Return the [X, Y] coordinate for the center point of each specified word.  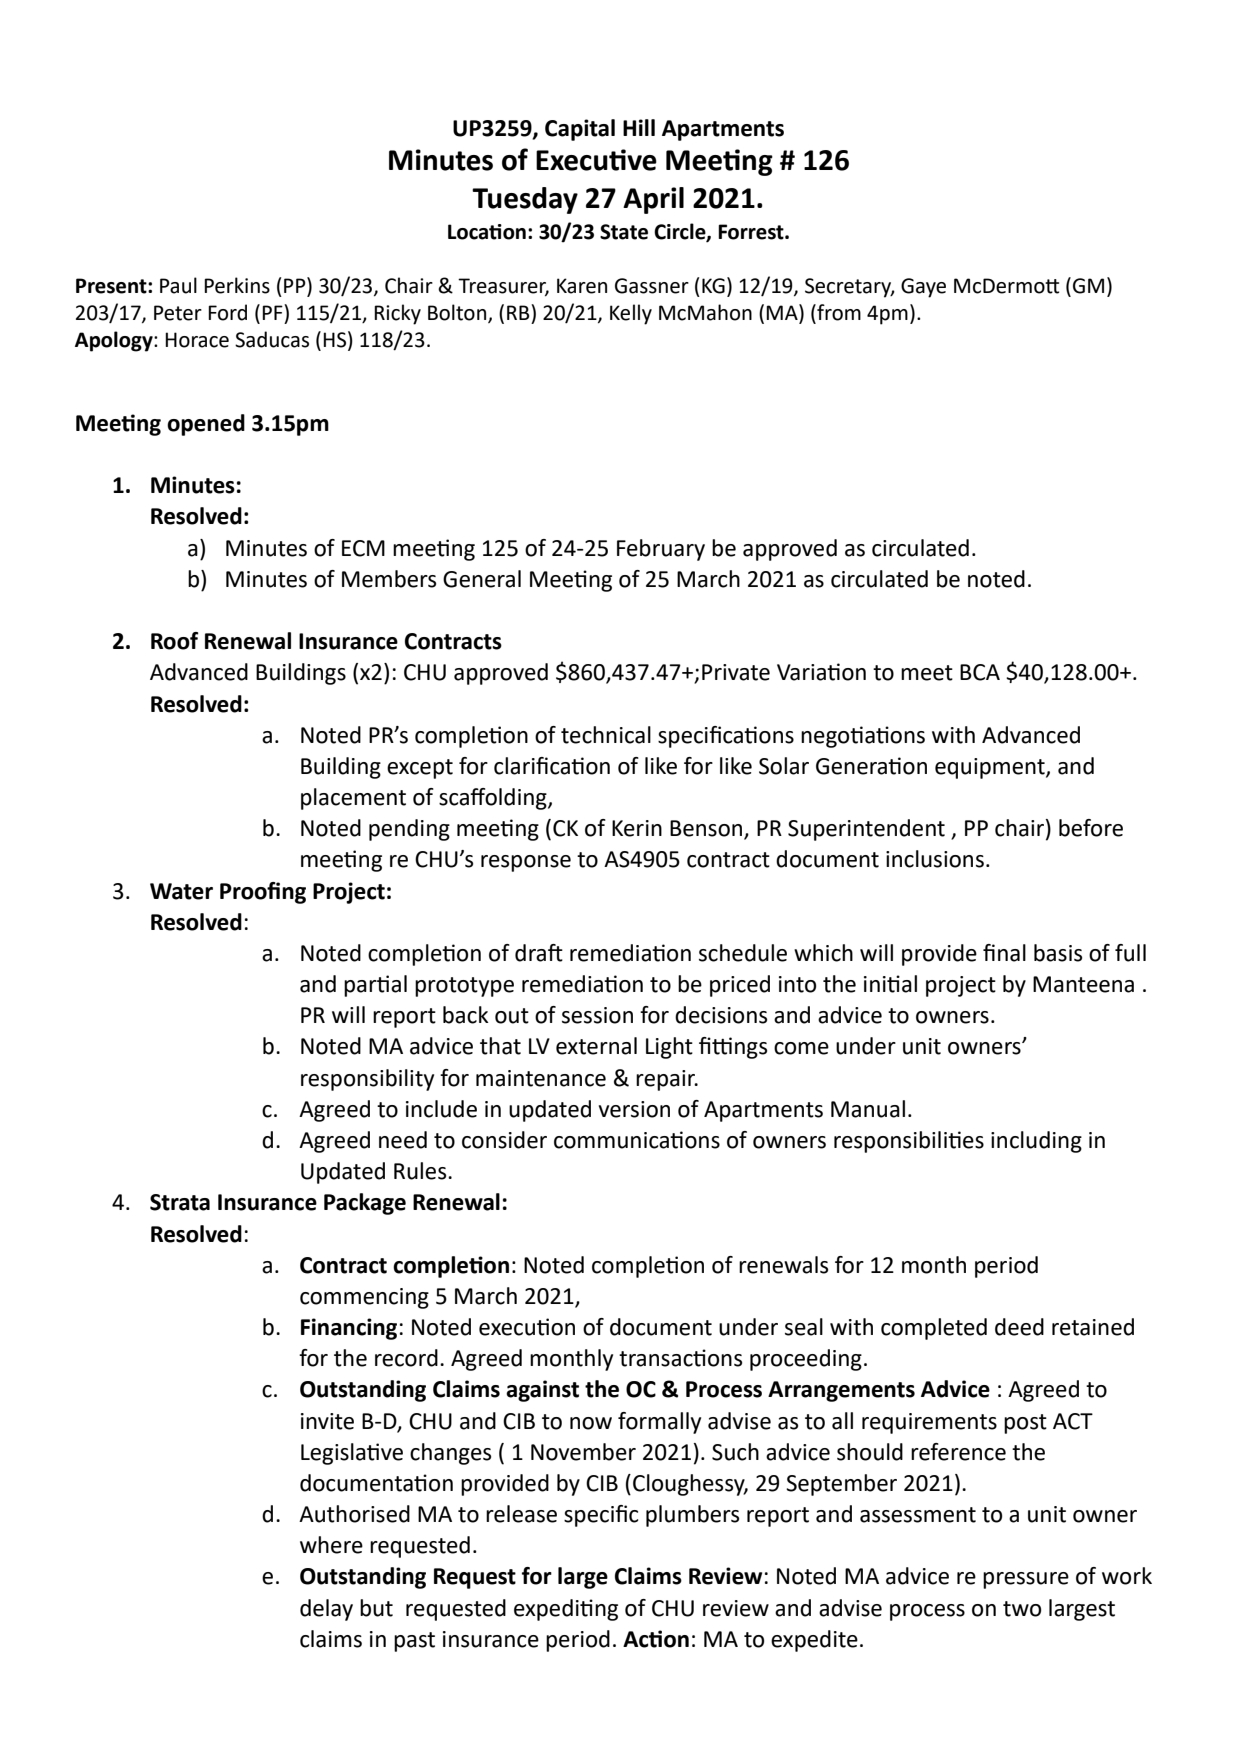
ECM [363, 548]
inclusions [935, 859]
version [634, 1109]
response [526, 863]
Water [181, 891]
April [653, 200]
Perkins [237, 285]
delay [326, 1610]
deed [1019, 1327]
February [661, 550]
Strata [180, 1202]
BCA [980, 672]
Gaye [923, 288]
